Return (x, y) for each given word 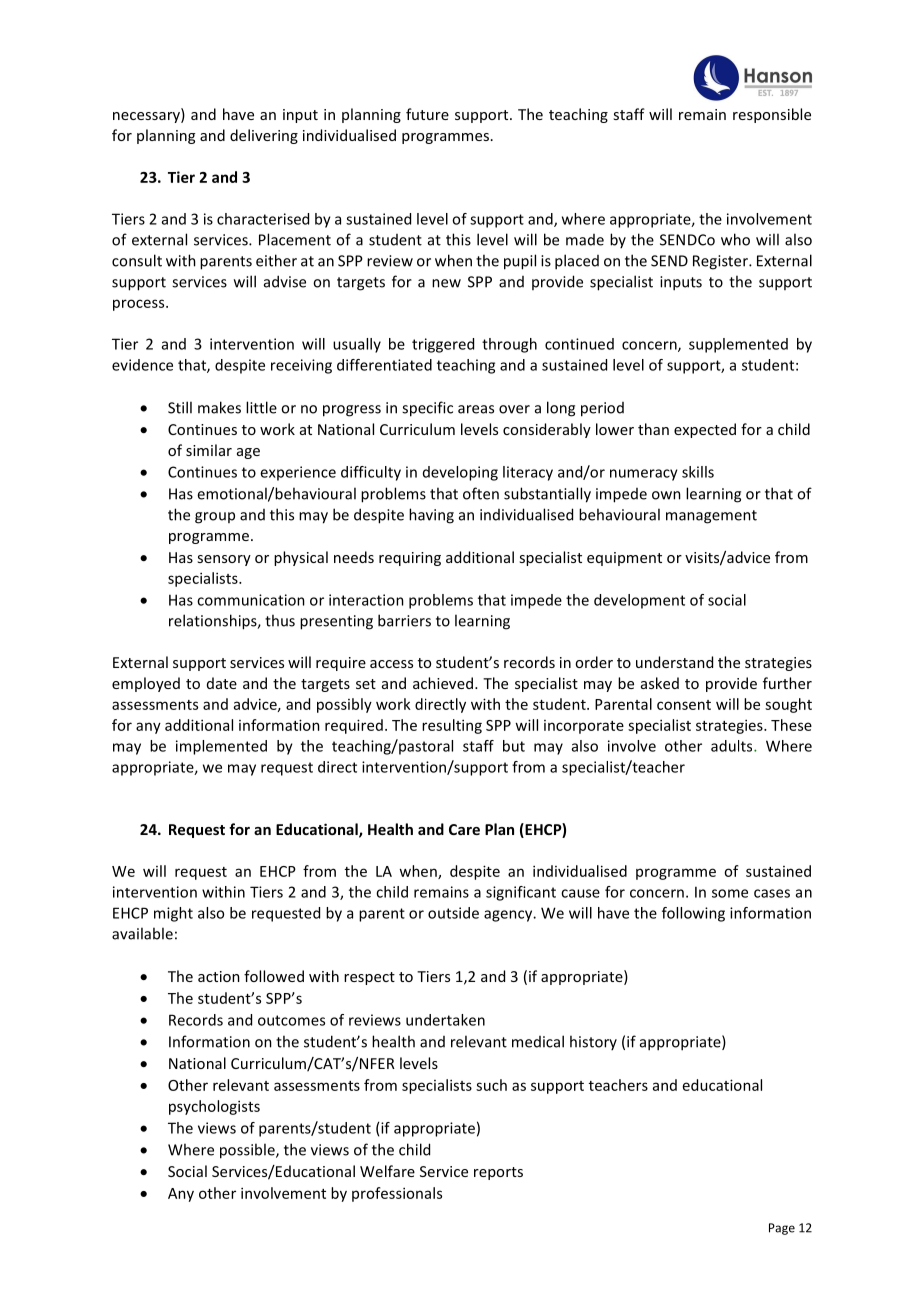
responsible (772, 115)
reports (498, 1173)
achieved (443, 683)
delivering (264, 136)
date (222, 683)
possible (248, 1151)
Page (782, 1229)
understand (674, 662)
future (427, 114)
